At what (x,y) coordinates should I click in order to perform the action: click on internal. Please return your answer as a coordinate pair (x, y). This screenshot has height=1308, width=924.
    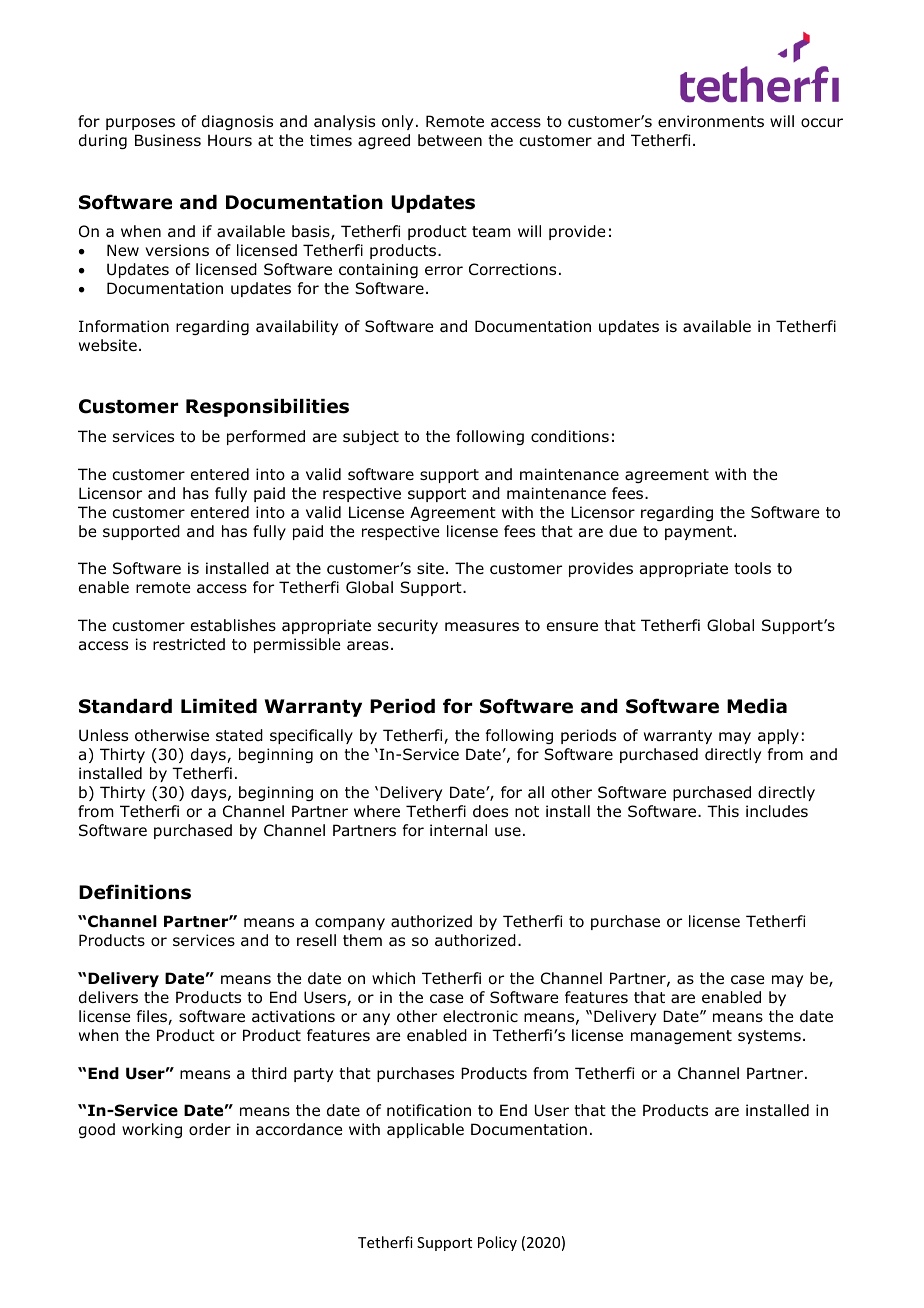
    Looking at the image, I should click on (458, 830).
